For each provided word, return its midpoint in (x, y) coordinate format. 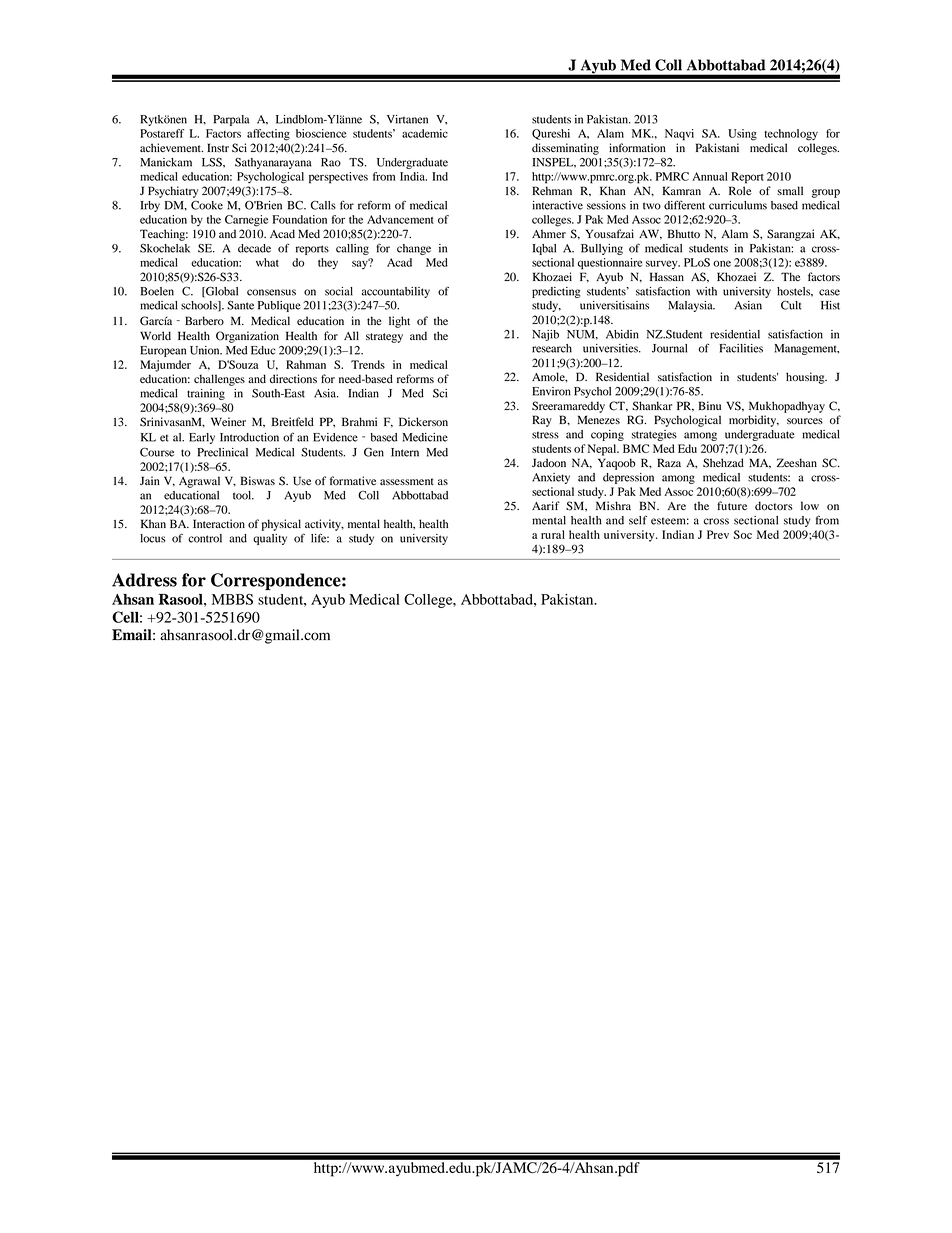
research (552, 348)
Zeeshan (797, 462)
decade (254, 248)
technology (791, 135)
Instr (218, 147)
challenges (219, 380)
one (722, 263)
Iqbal (544, 249)
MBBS (232, 599)
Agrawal (199, 482)
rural (553, 534)
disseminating (565, 149)
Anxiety (551, 478)
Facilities (741, 348)
